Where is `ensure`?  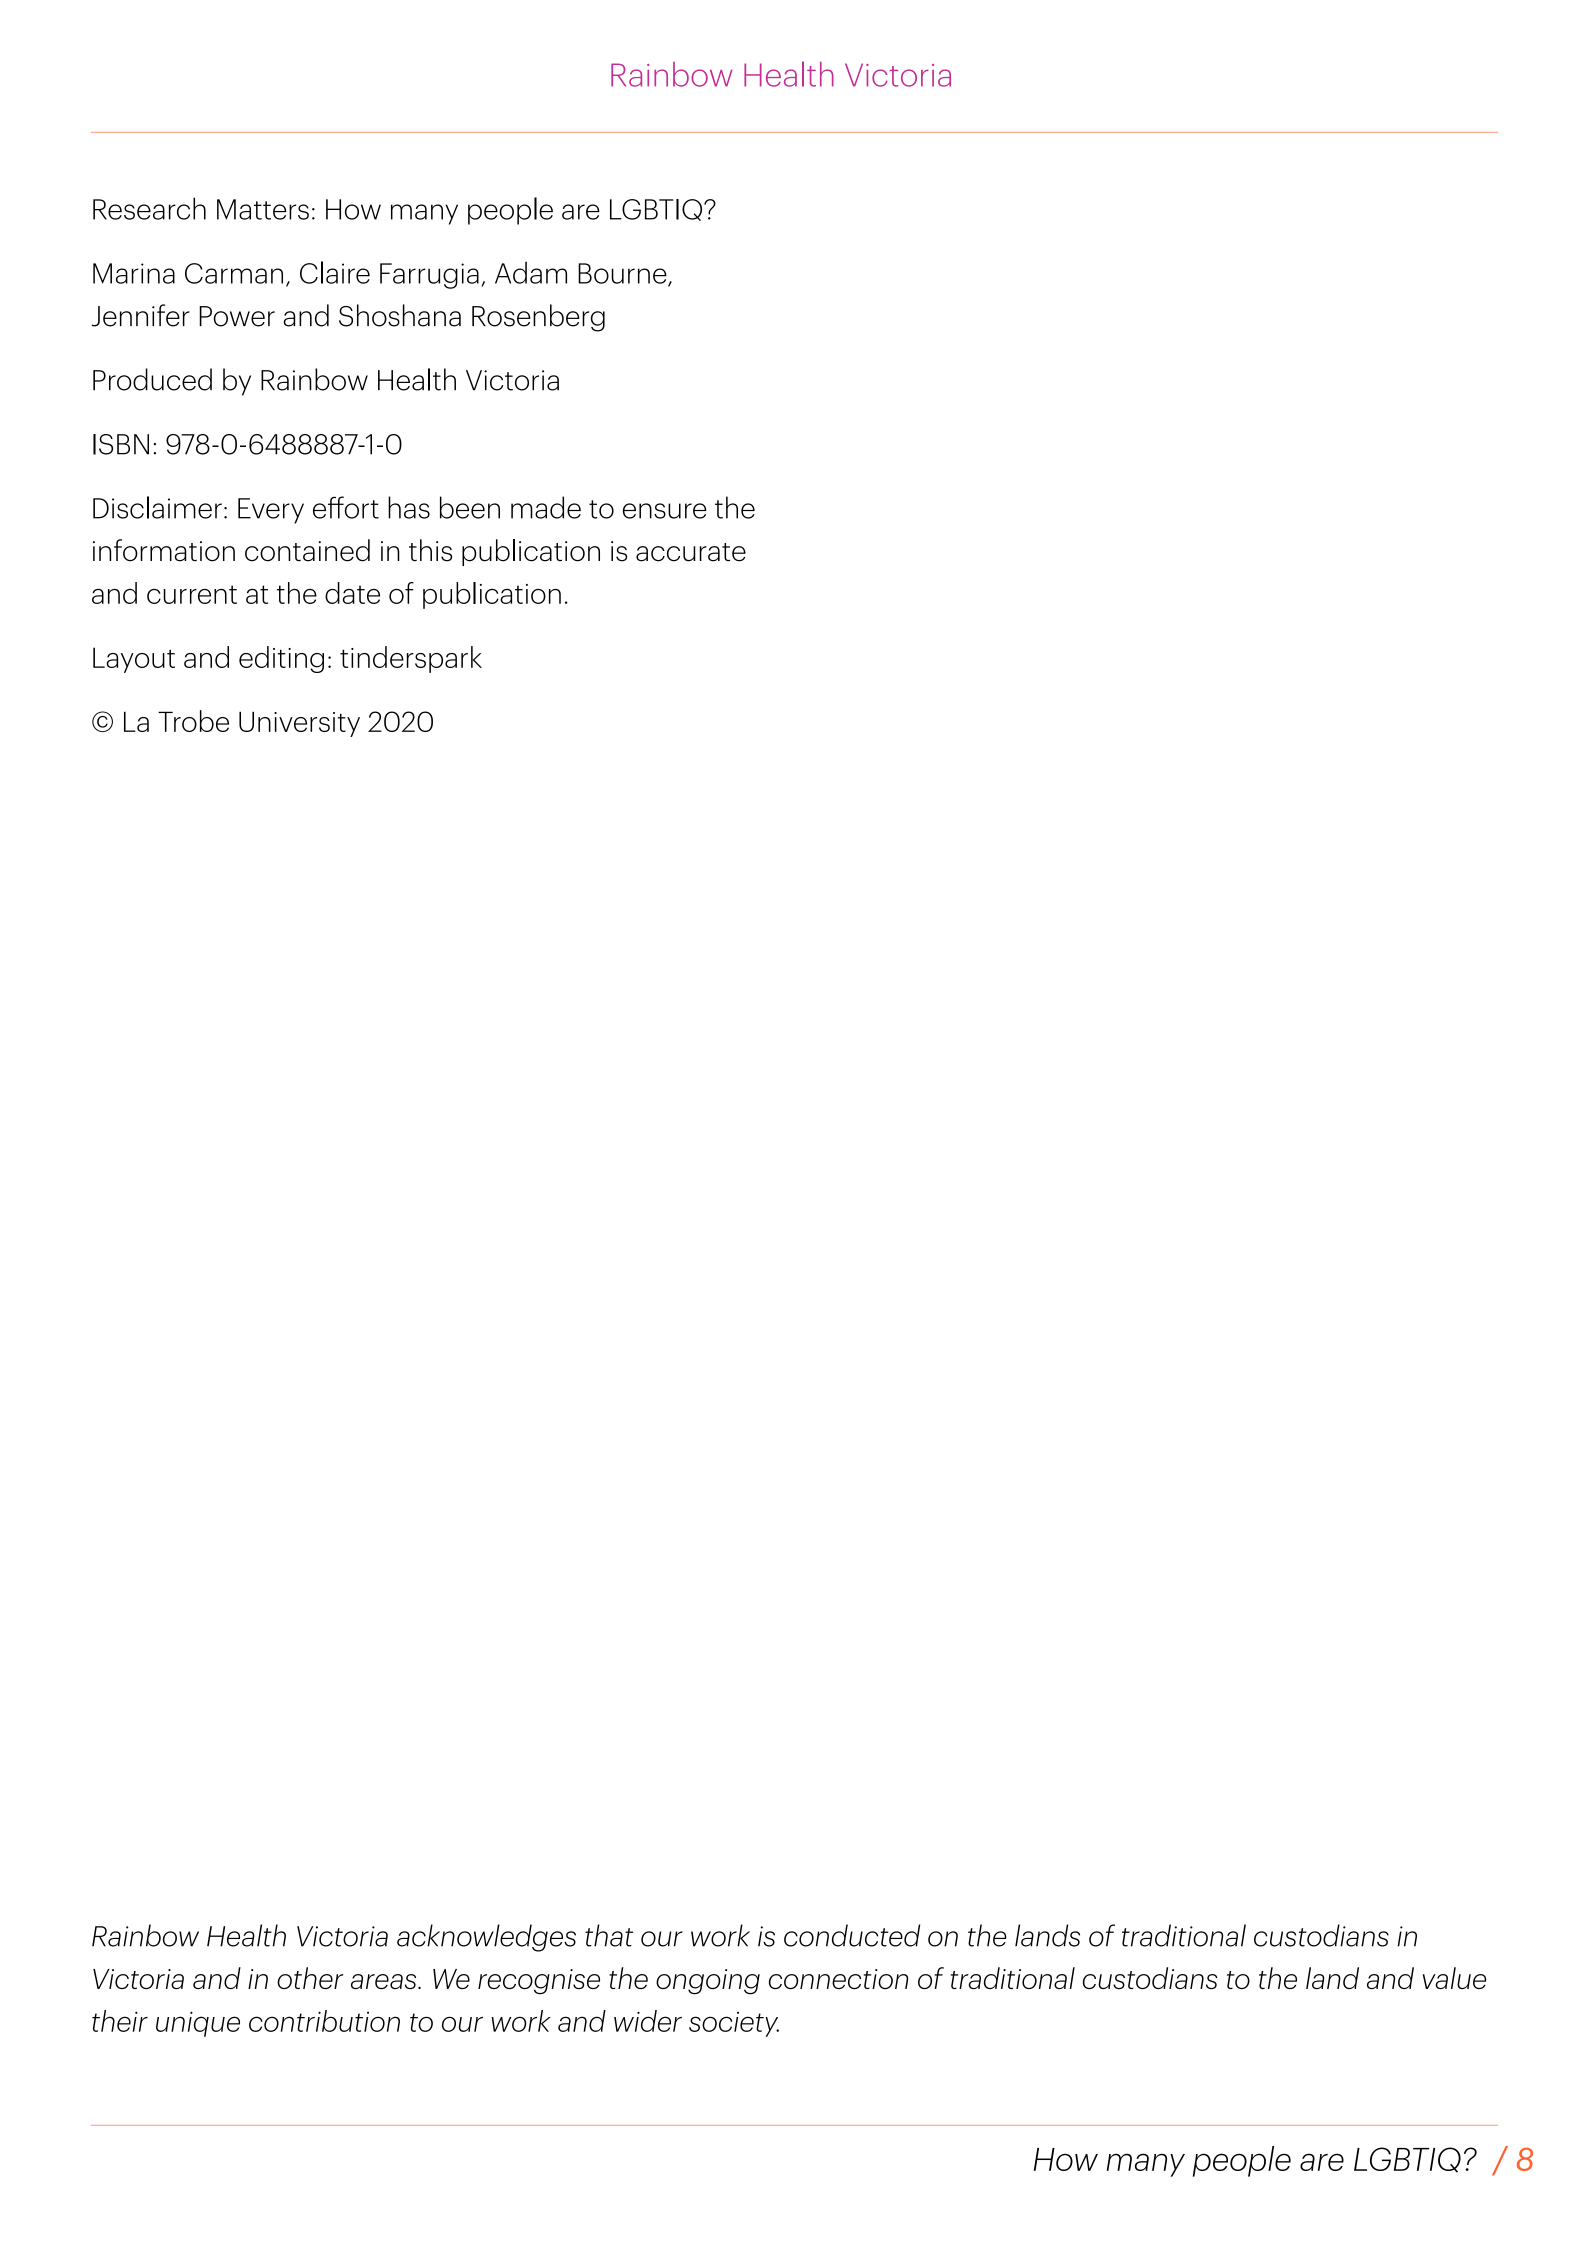
ensure is located at coordinates (665, 511).
